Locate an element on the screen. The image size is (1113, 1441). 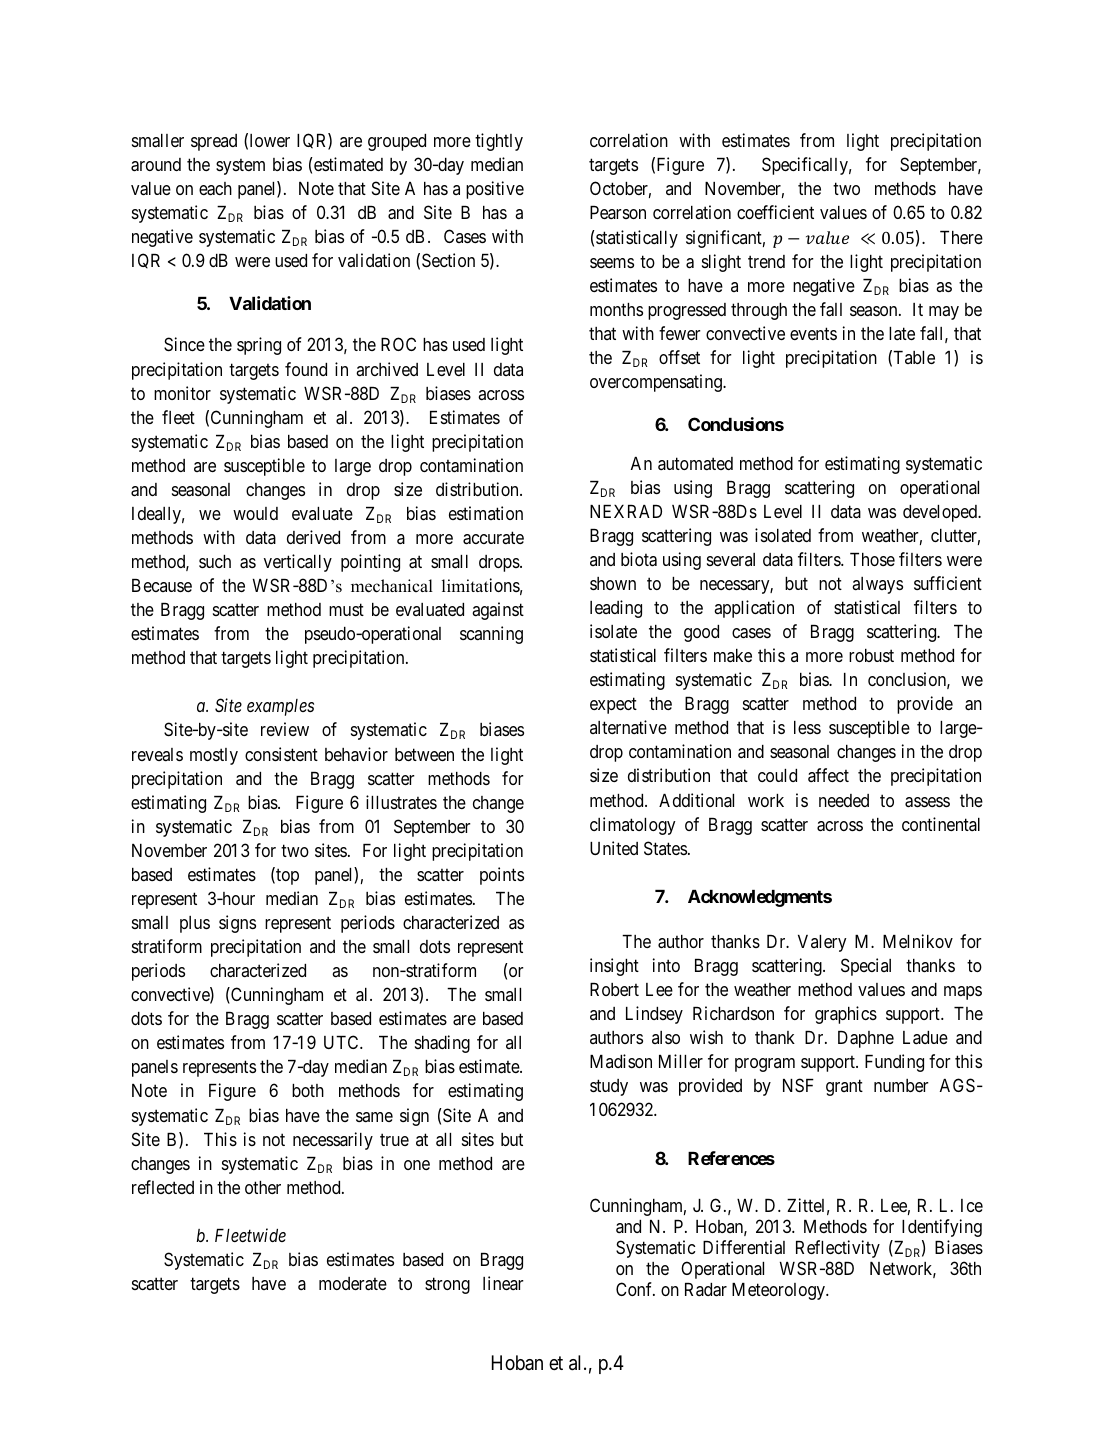
coefficient is located at coordinates (775, 212).
